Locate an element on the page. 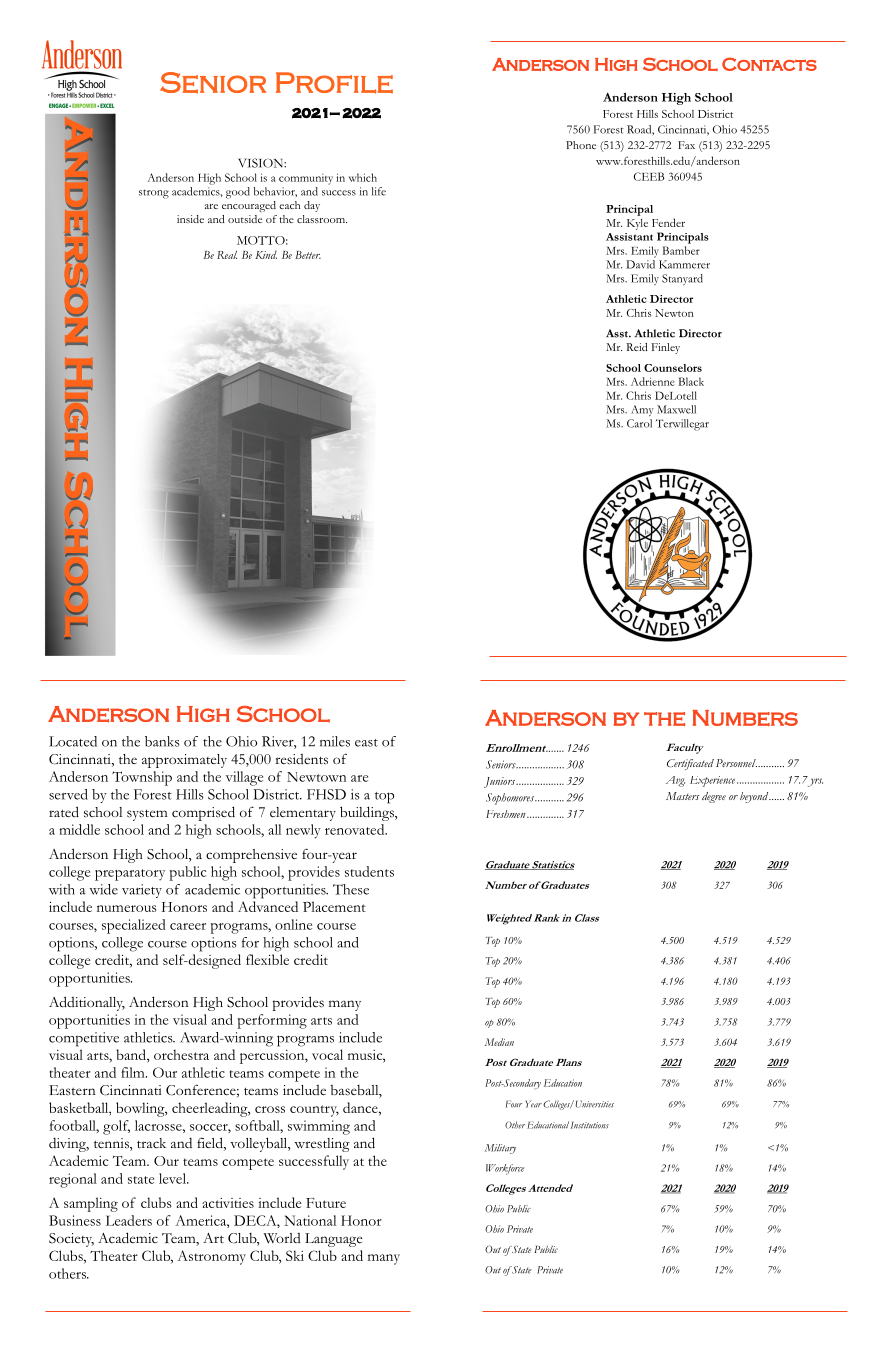 This document has width=887, height=1372. Black is located at coordinates (691, 381).
